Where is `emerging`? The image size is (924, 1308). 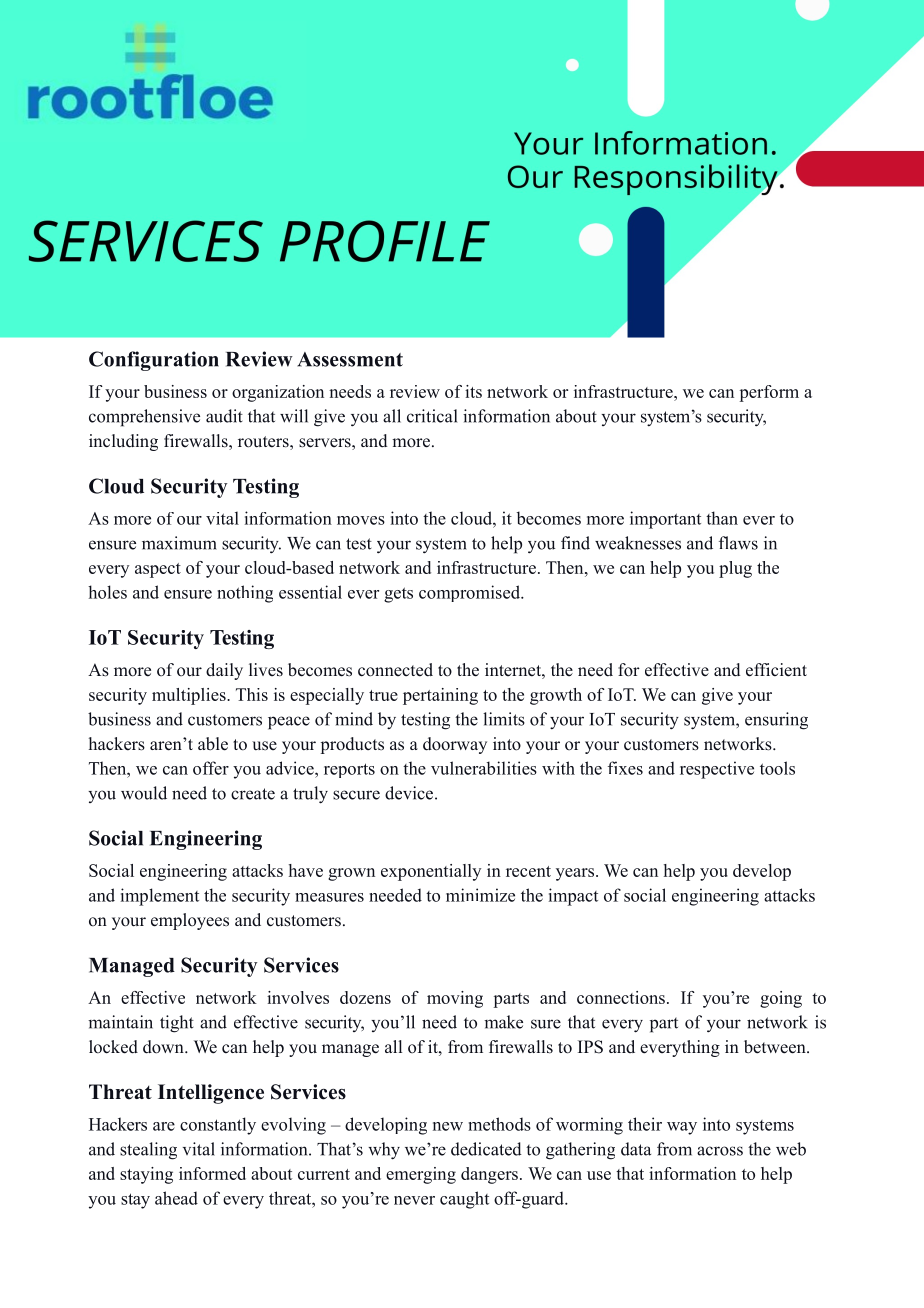
emerging is located at coordinates (421, 1175).
